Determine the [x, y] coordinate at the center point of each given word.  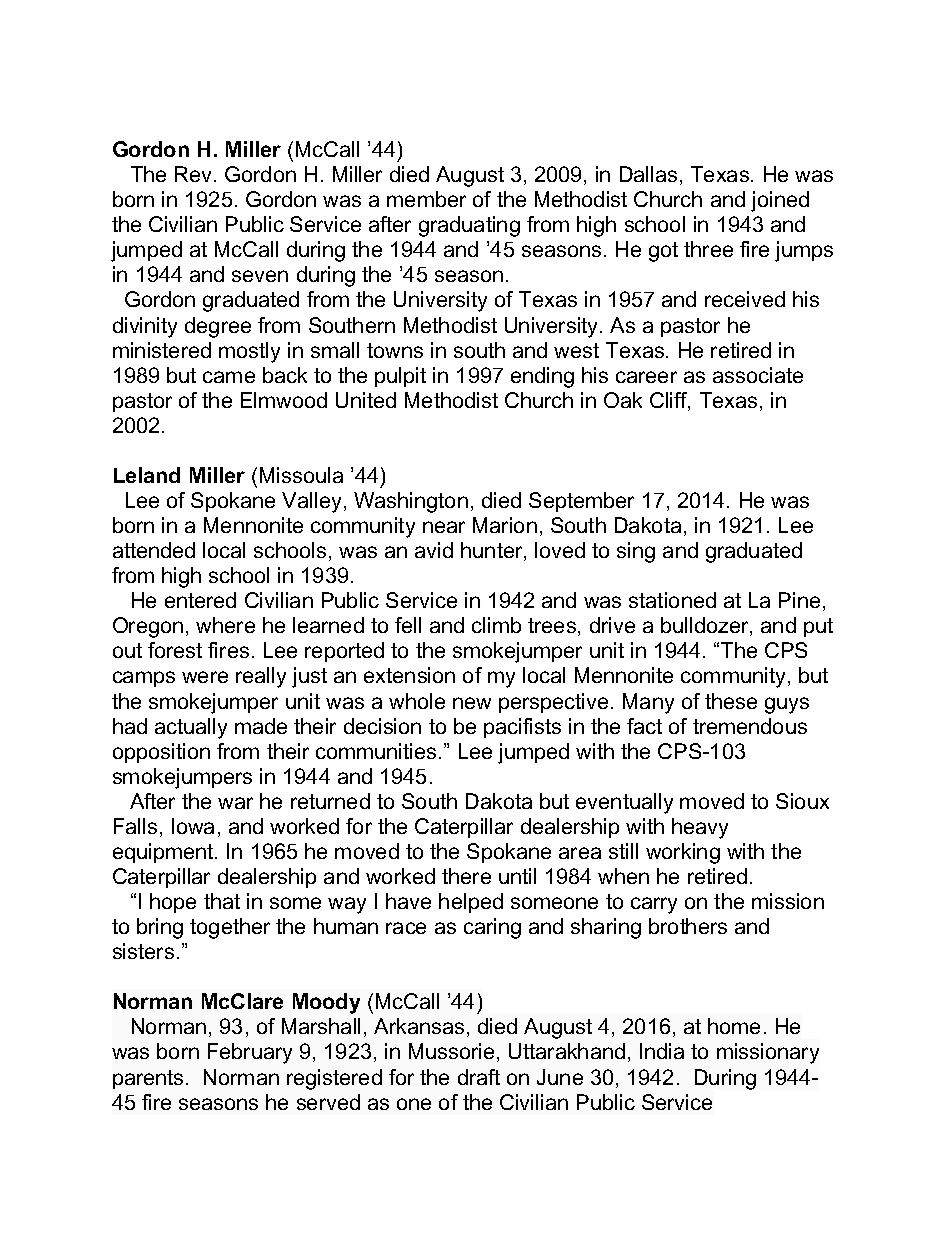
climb [496, 625]
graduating [469, 226]
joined [780, 201]
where [225, 625]
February [250, 1053]
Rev [195, 174]
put [818, 627]
